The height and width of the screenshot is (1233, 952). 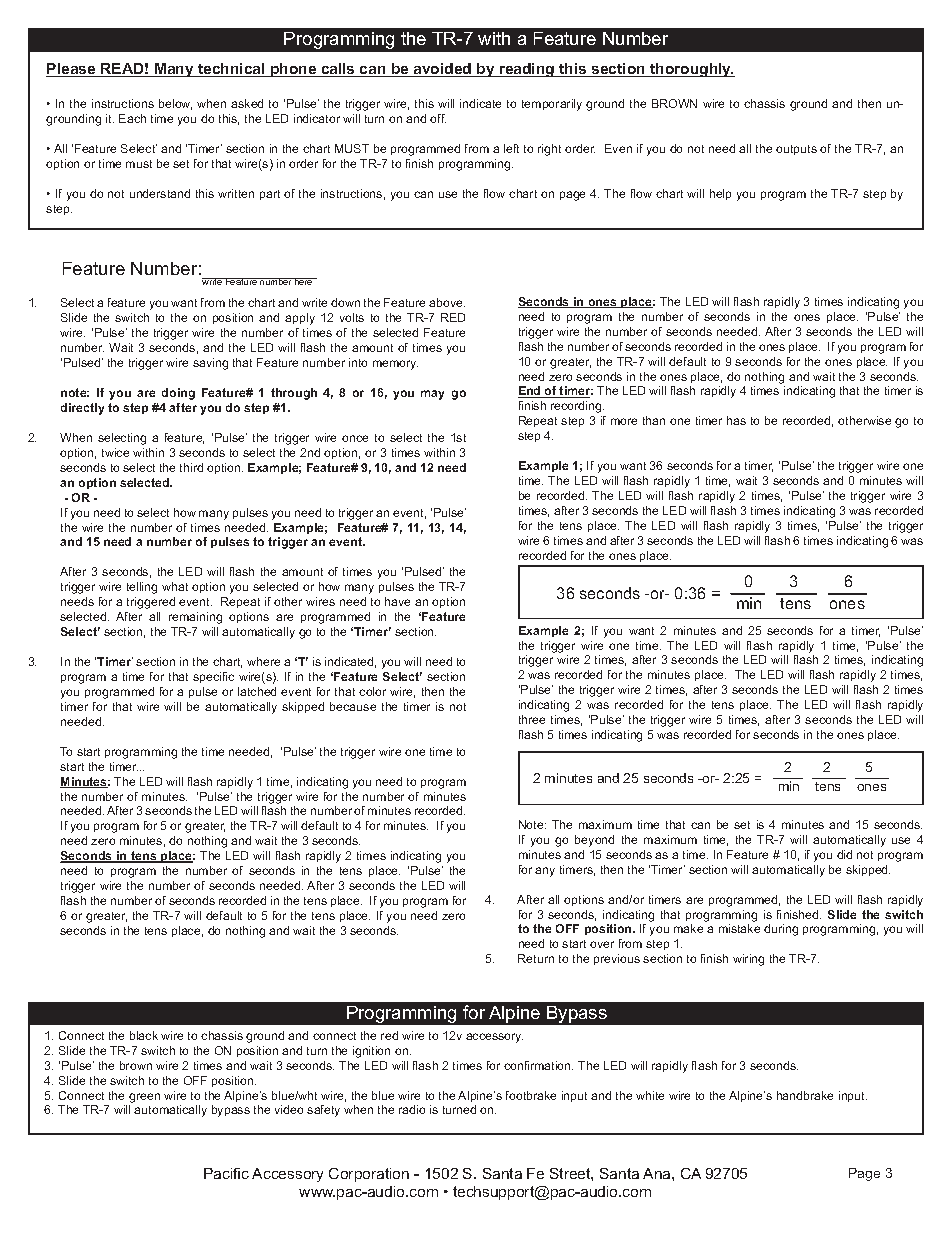 I want to click on below, so click(x=175, y=104).
